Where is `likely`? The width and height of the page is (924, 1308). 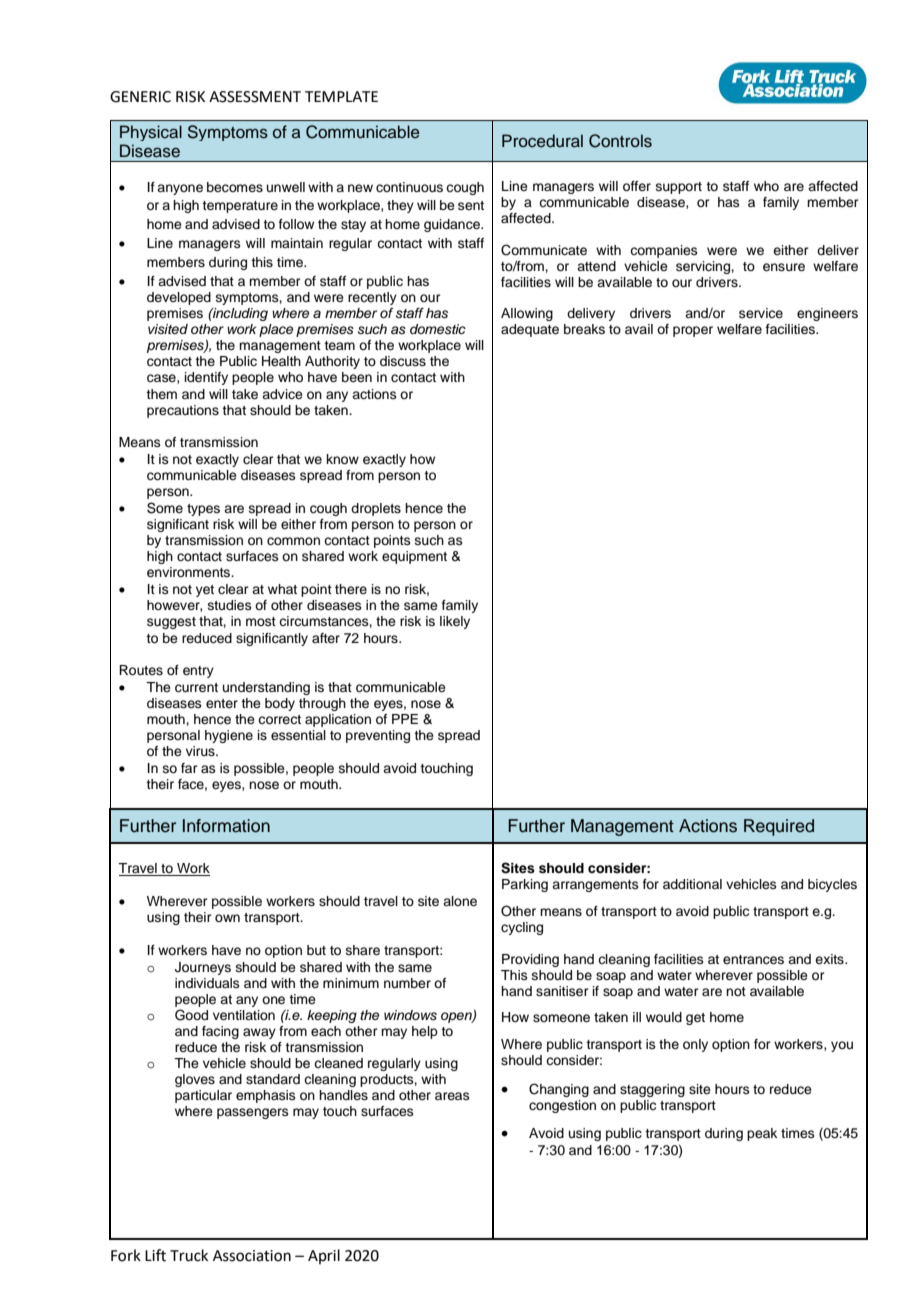
likely is located at coordinates (455, 622).
